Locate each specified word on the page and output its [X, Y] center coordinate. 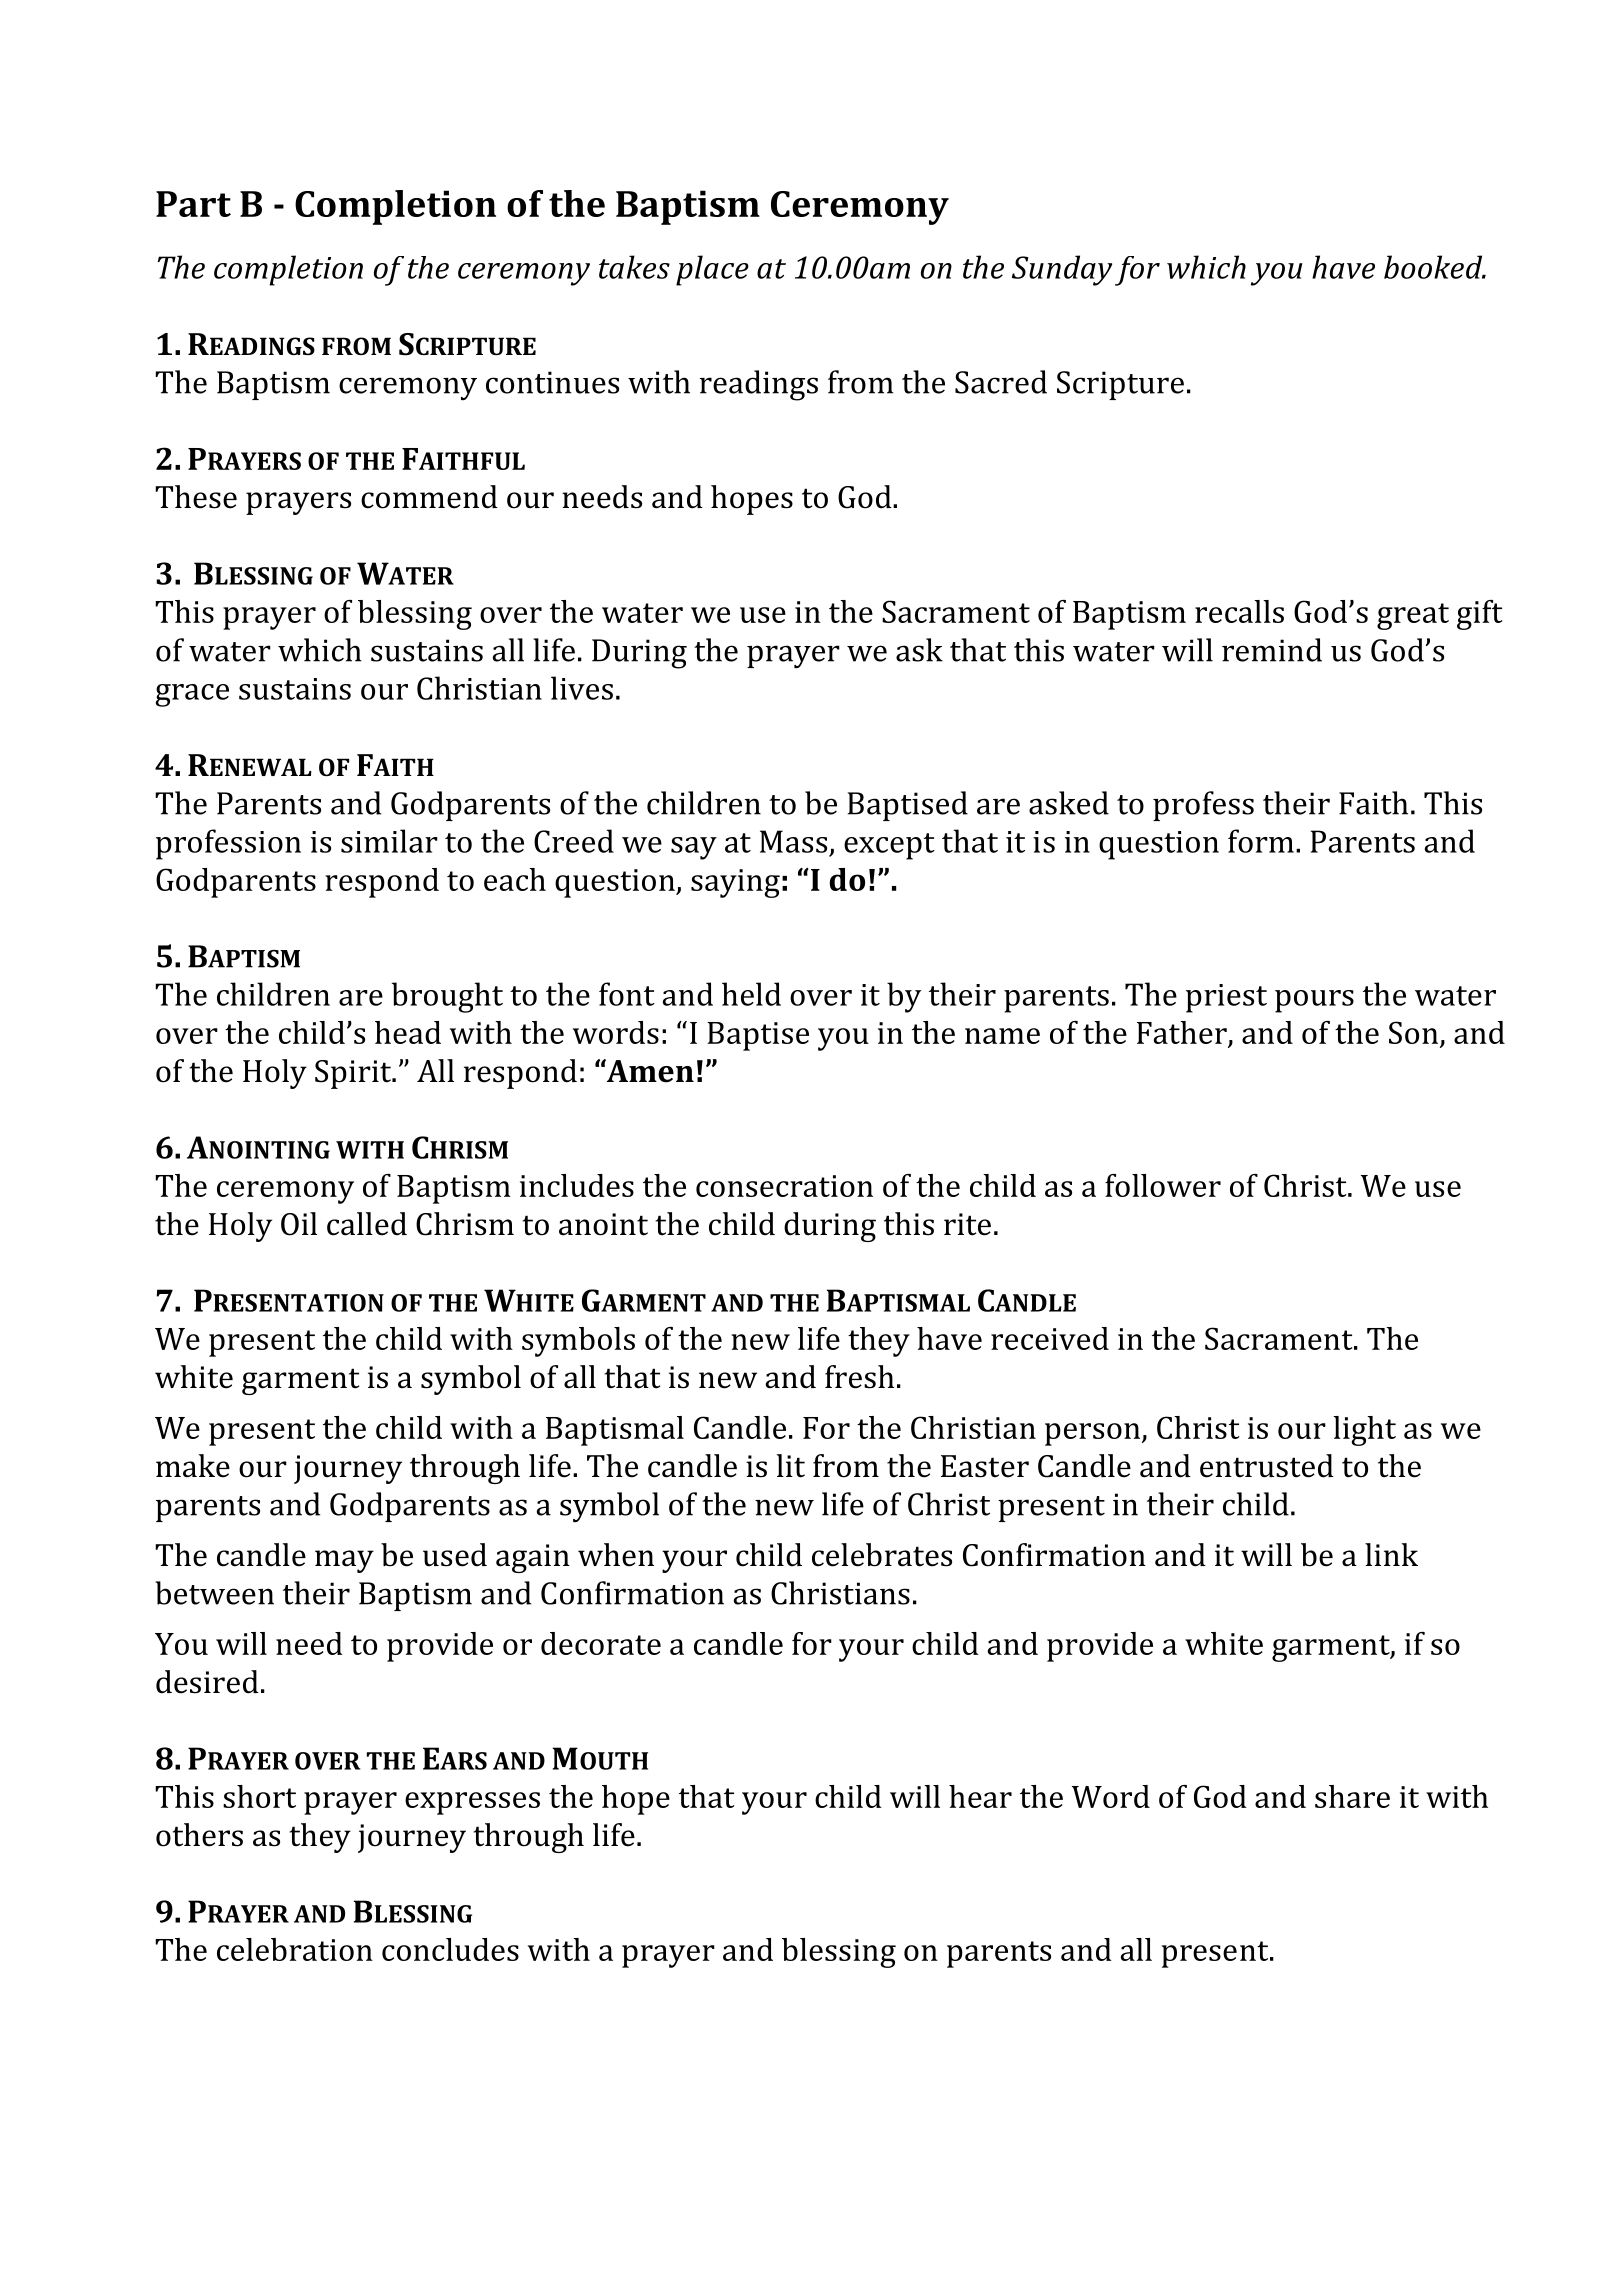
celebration [295, 1949]
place [712, 270]
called [367, 1224]
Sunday [1062, 270]
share [1352, 1796]
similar [389, 841]
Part [193, 204]
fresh [859, 1377]
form [1261, 841]
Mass [793, 841]
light [1364, 1431]
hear [980, 1796]
